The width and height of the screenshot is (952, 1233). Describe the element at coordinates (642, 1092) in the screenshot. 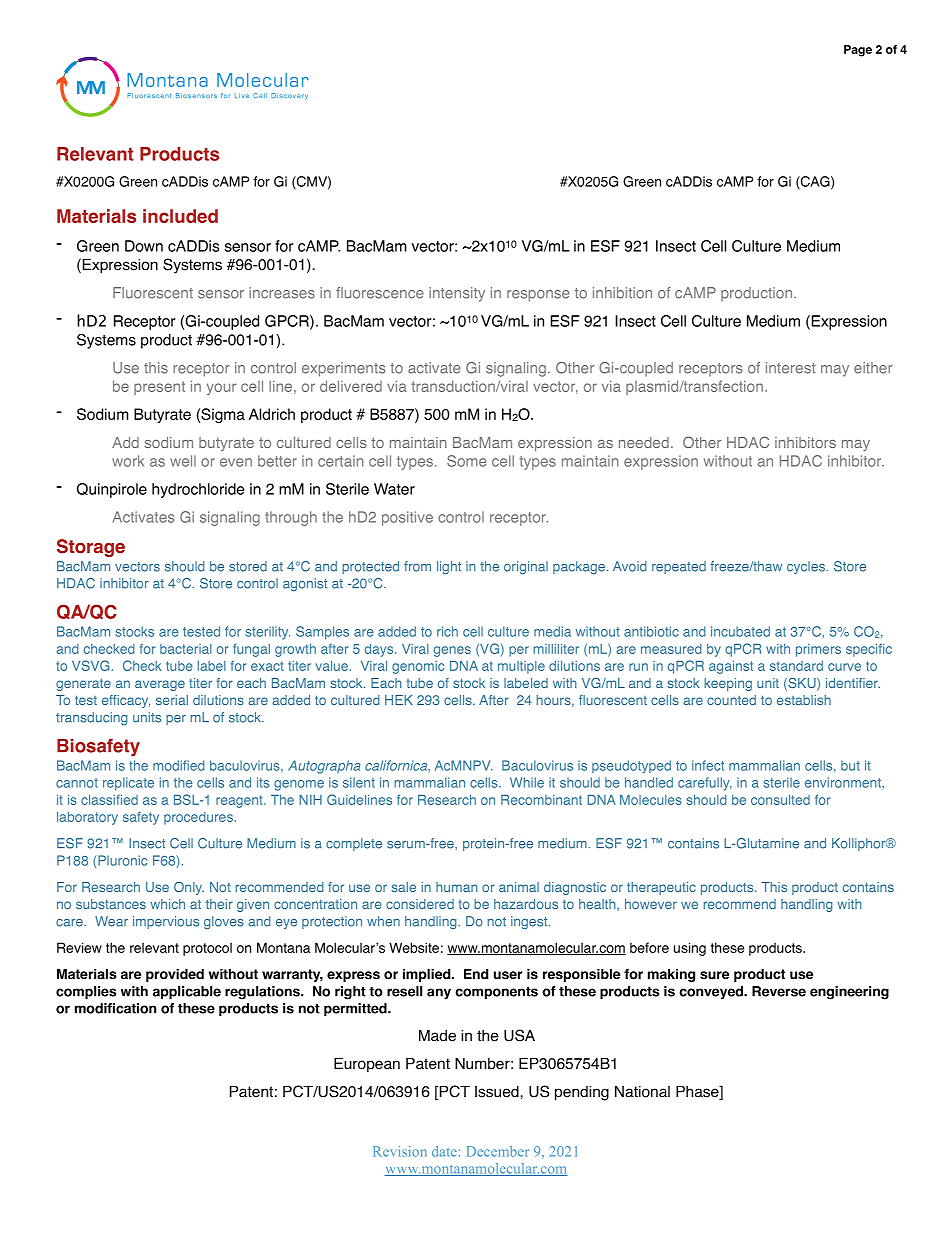

I see `National` at that location.
